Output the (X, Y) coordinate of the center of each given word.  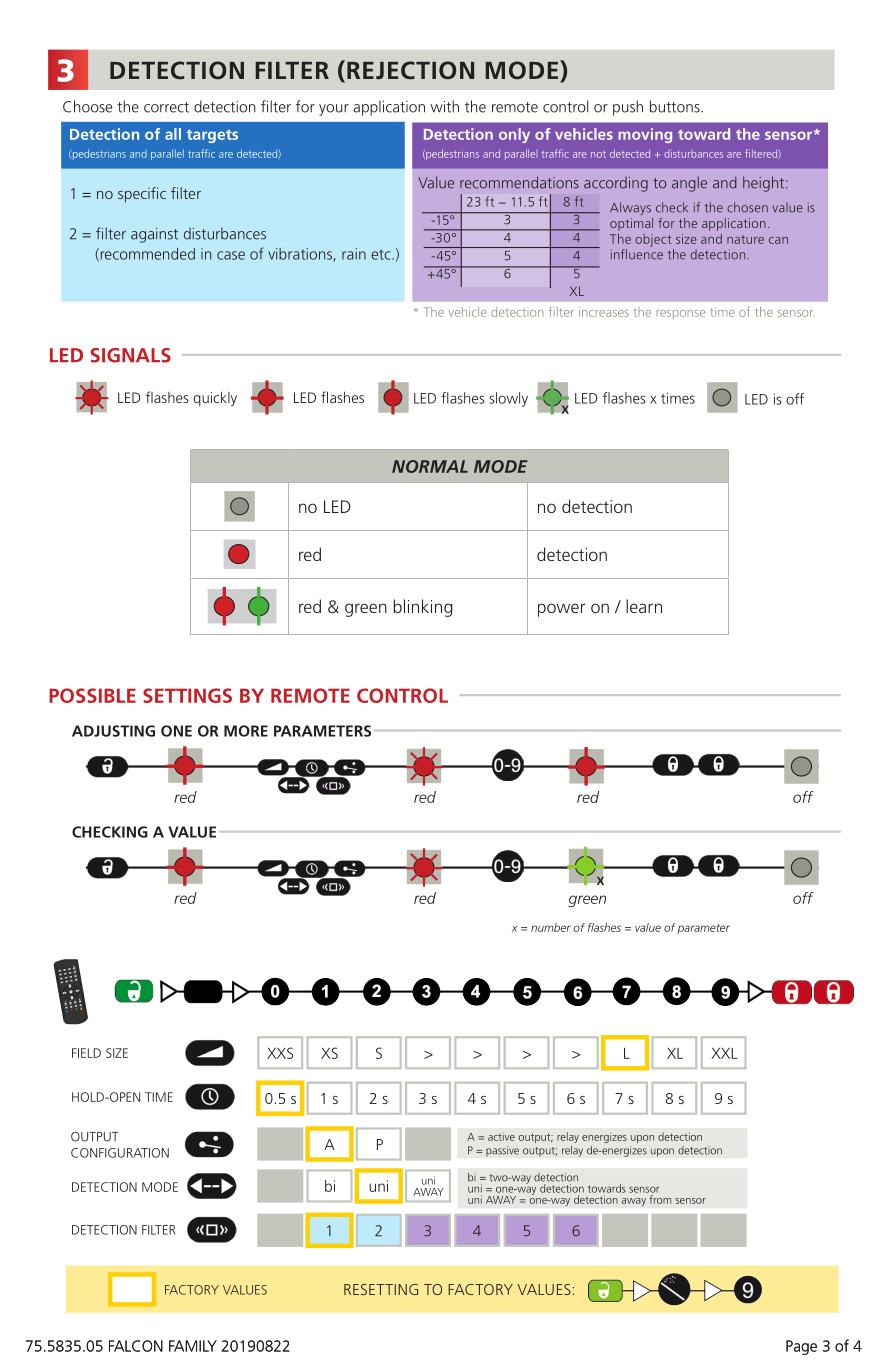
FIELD (86, 1053)
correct (166, 107)
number (551, 927)
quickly (215, 398)
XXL (724, 1053)
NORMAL (430, 466)
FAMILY (193, 1346)
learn (644, 606)
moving (645, 135)
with (445, 106)
